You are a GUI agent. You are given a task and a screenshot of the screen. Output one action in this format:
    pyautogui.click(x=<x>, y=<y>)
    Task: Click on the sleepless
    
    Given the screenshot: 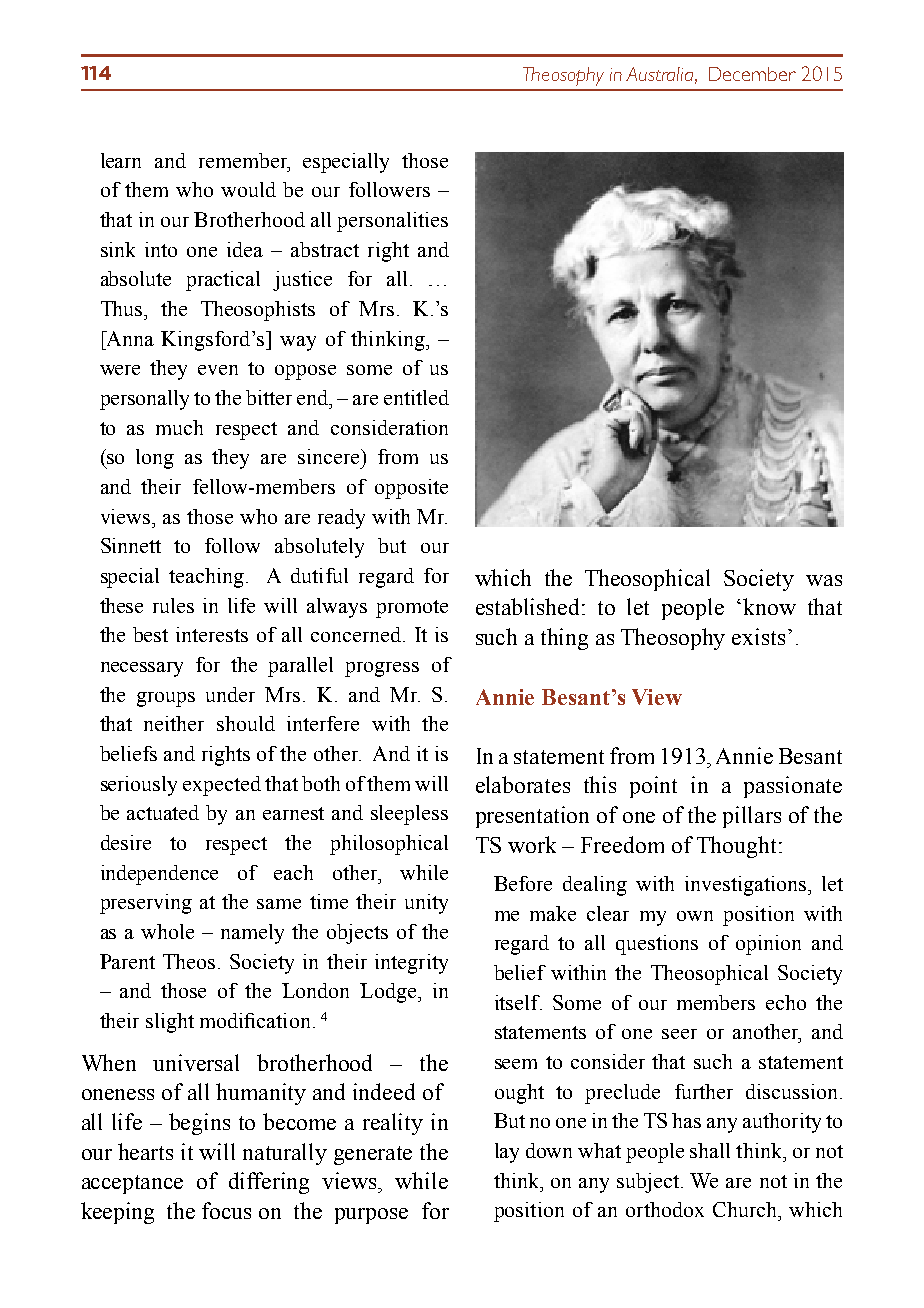 What is the action you would take?
    pyautogui.click(x=409, y=815)
